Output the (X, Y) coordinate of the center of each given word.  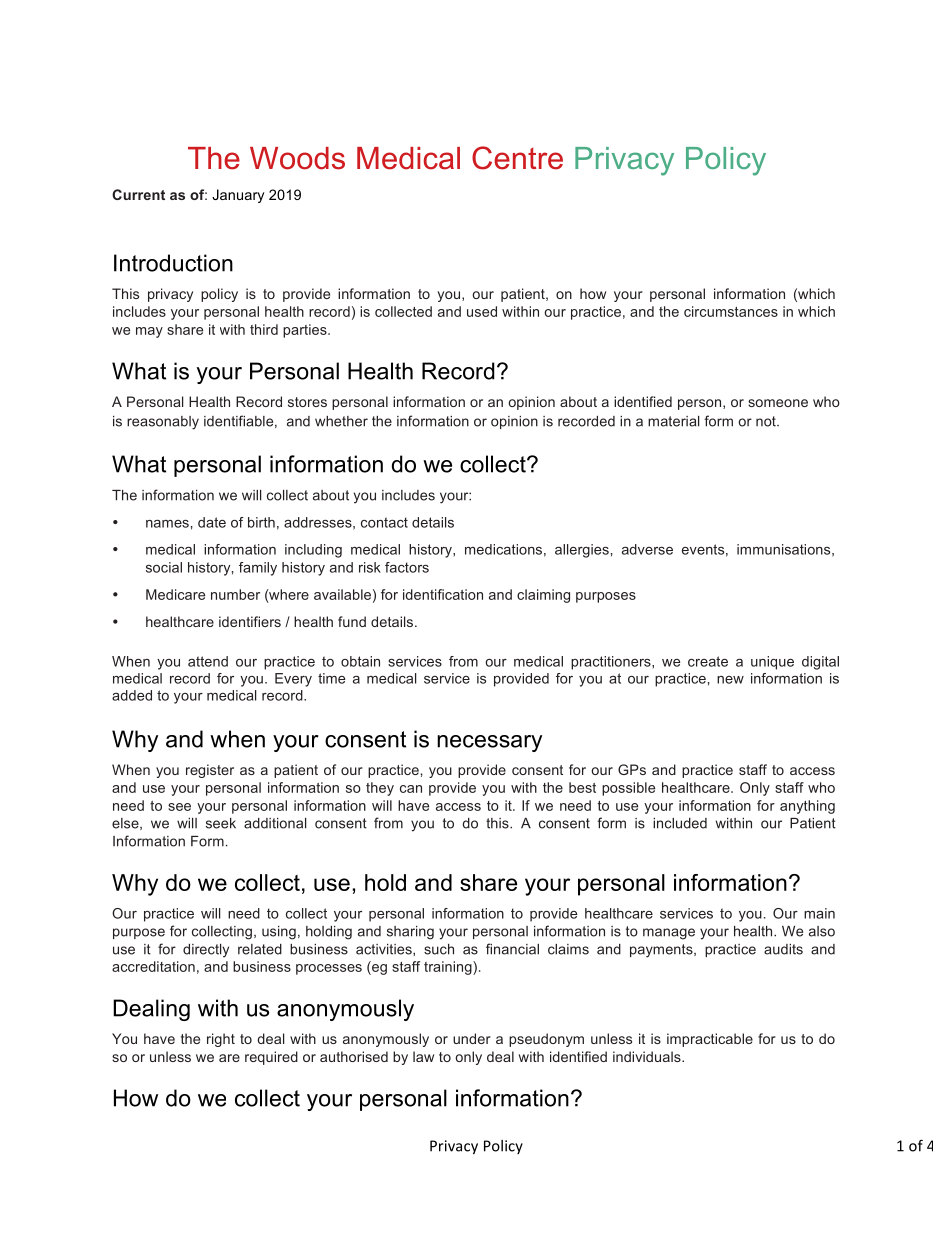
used (482, 311)
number (235, 594)
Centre (517, 158)
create (708, 661)
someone (778, 403)
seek (221, 823)
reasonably (163, 423)
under (472, 1038)
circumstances (731, 311)
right (221, 1040)
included (680, 823)
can (411, 789)
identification (443, 594)
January (238, 196)
